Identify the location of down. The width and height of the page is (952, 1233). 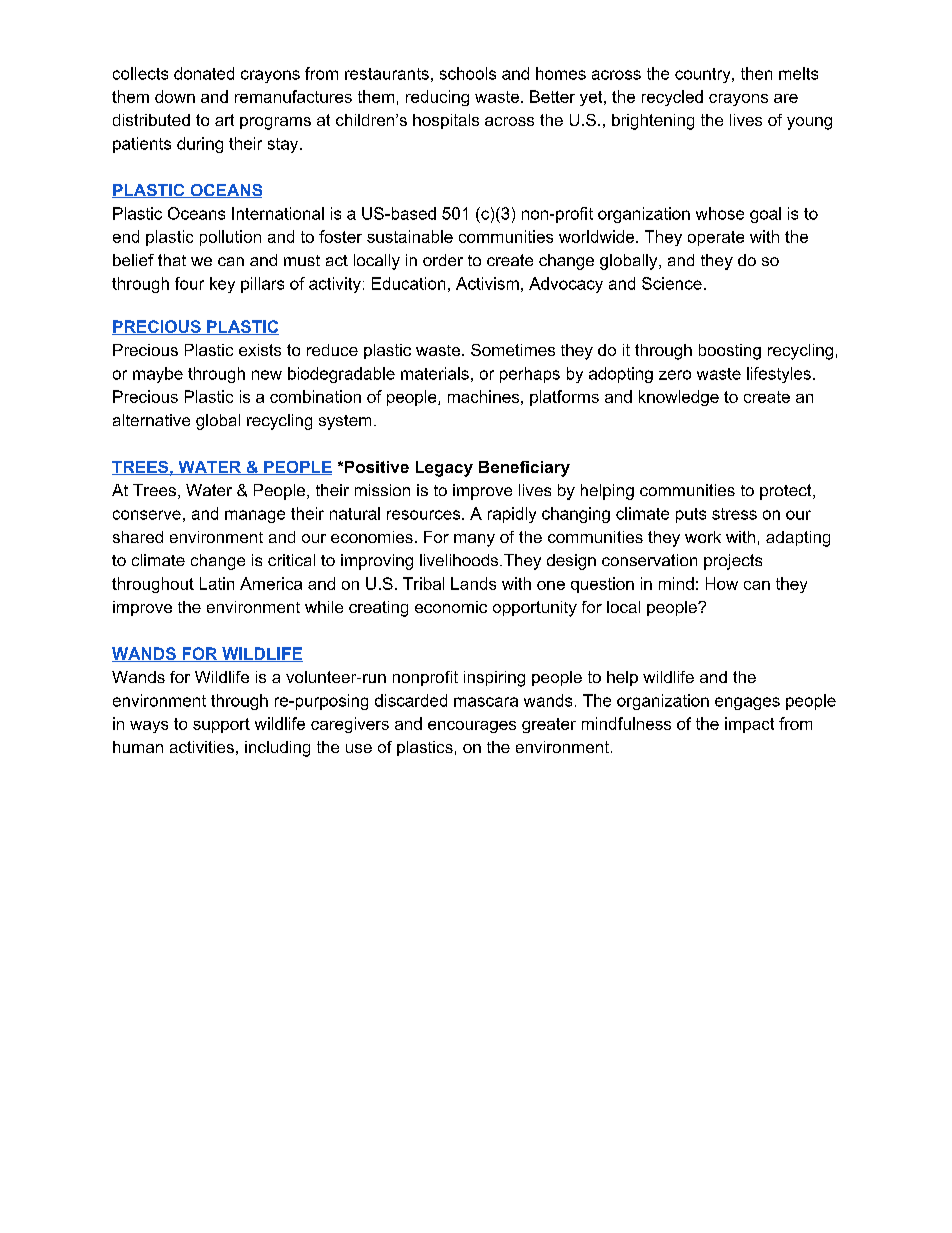
(175, 96).
